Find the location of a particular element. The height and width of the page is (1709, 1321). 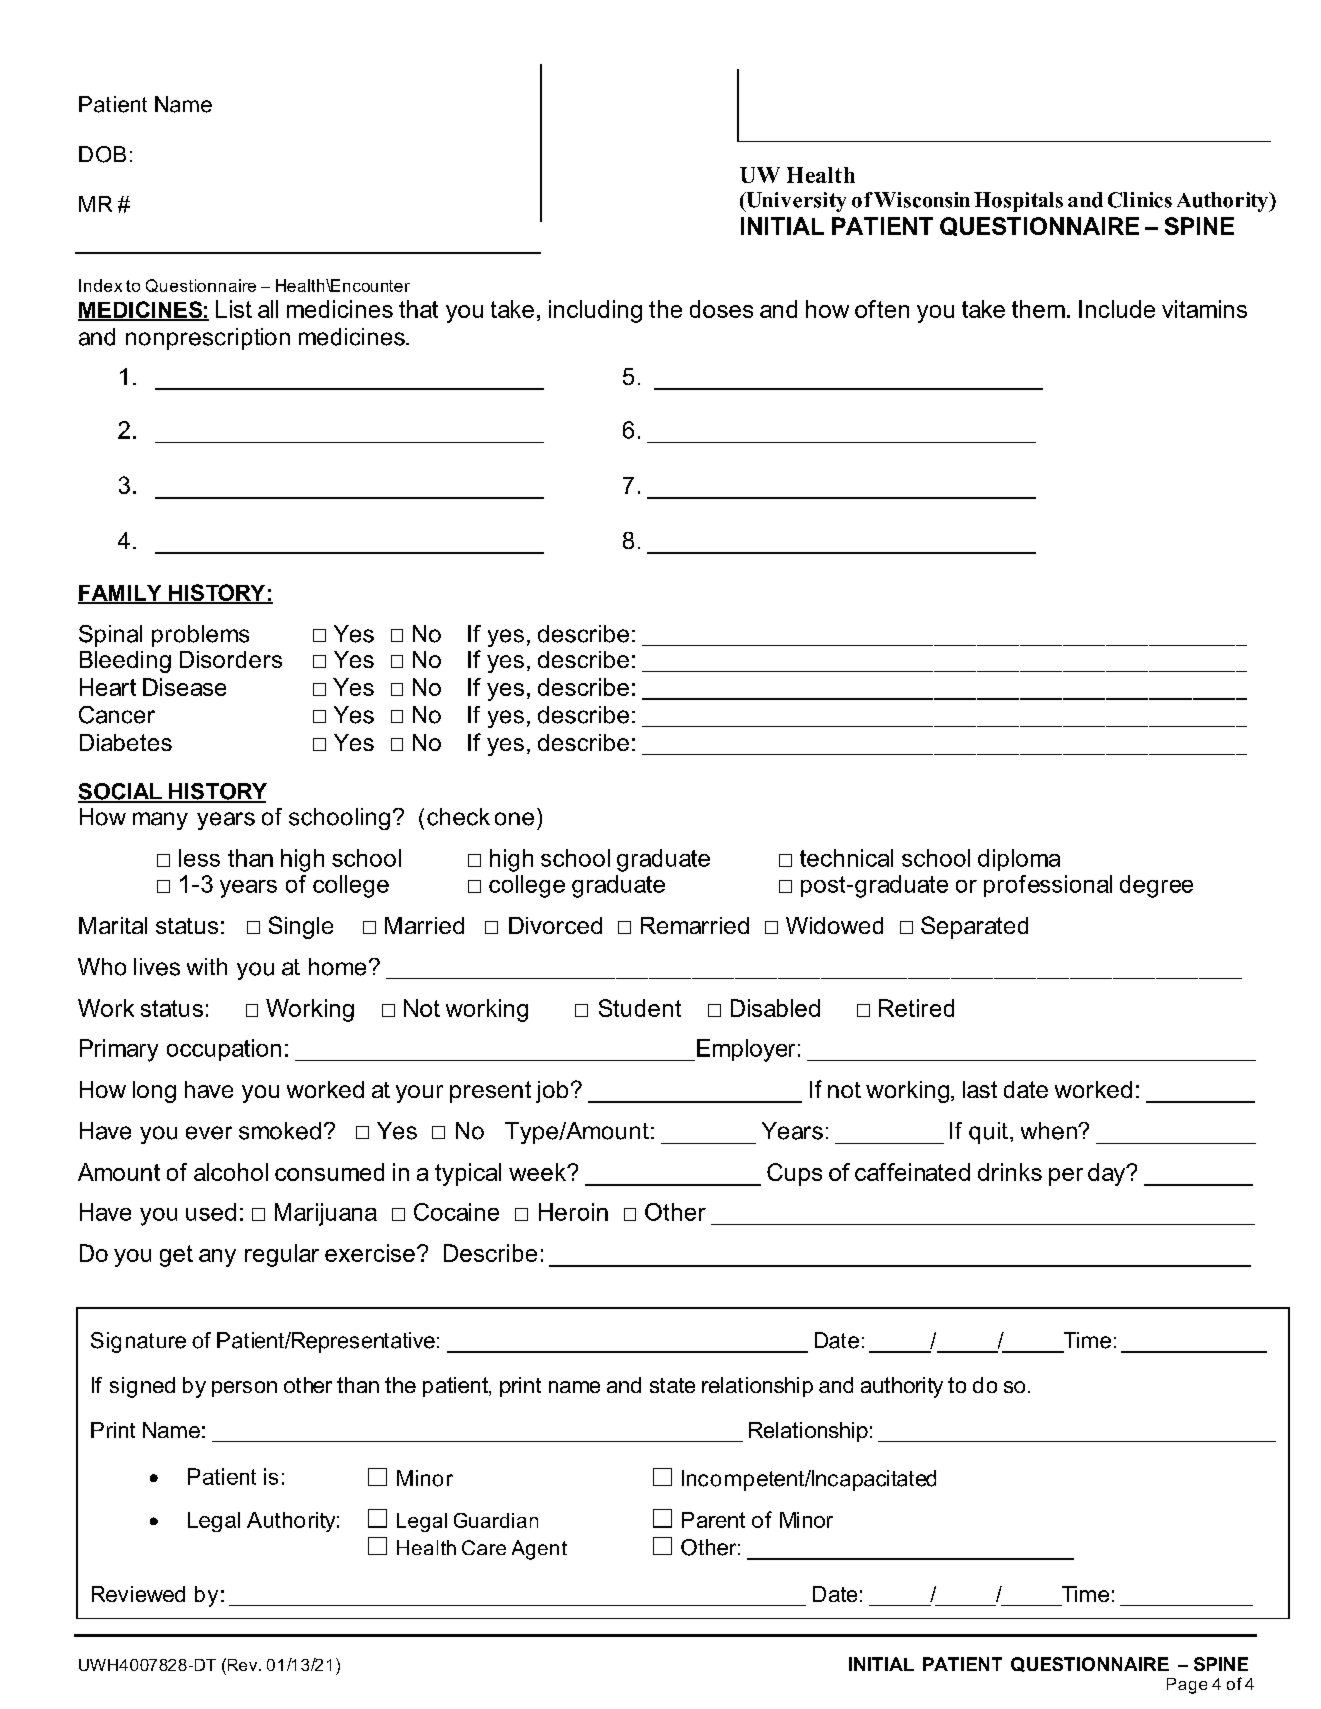

Hospitals is located at coordinates (1018, 202).
